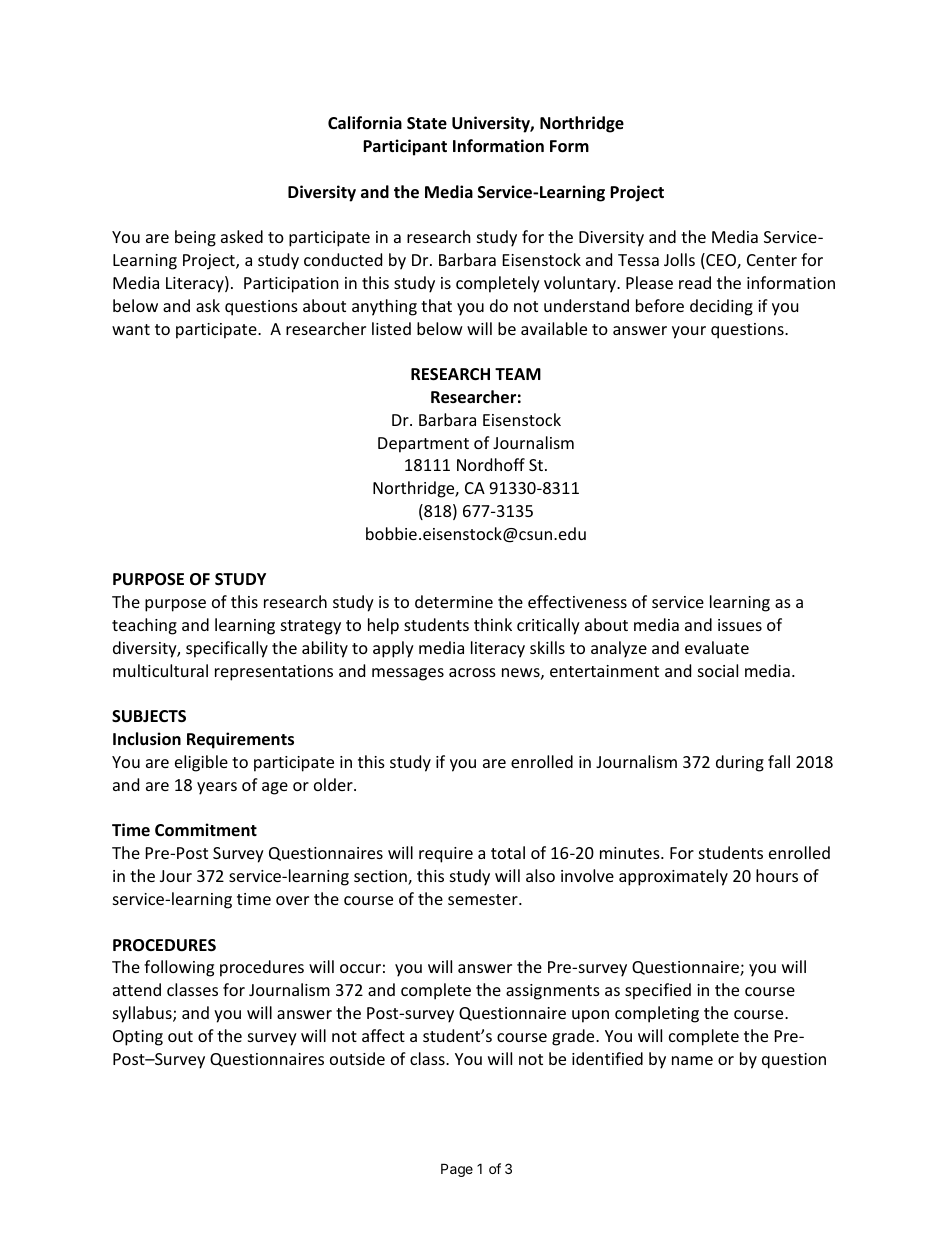 This image has width=952, height=1233. I want to click on Department, so click(423, 445).
